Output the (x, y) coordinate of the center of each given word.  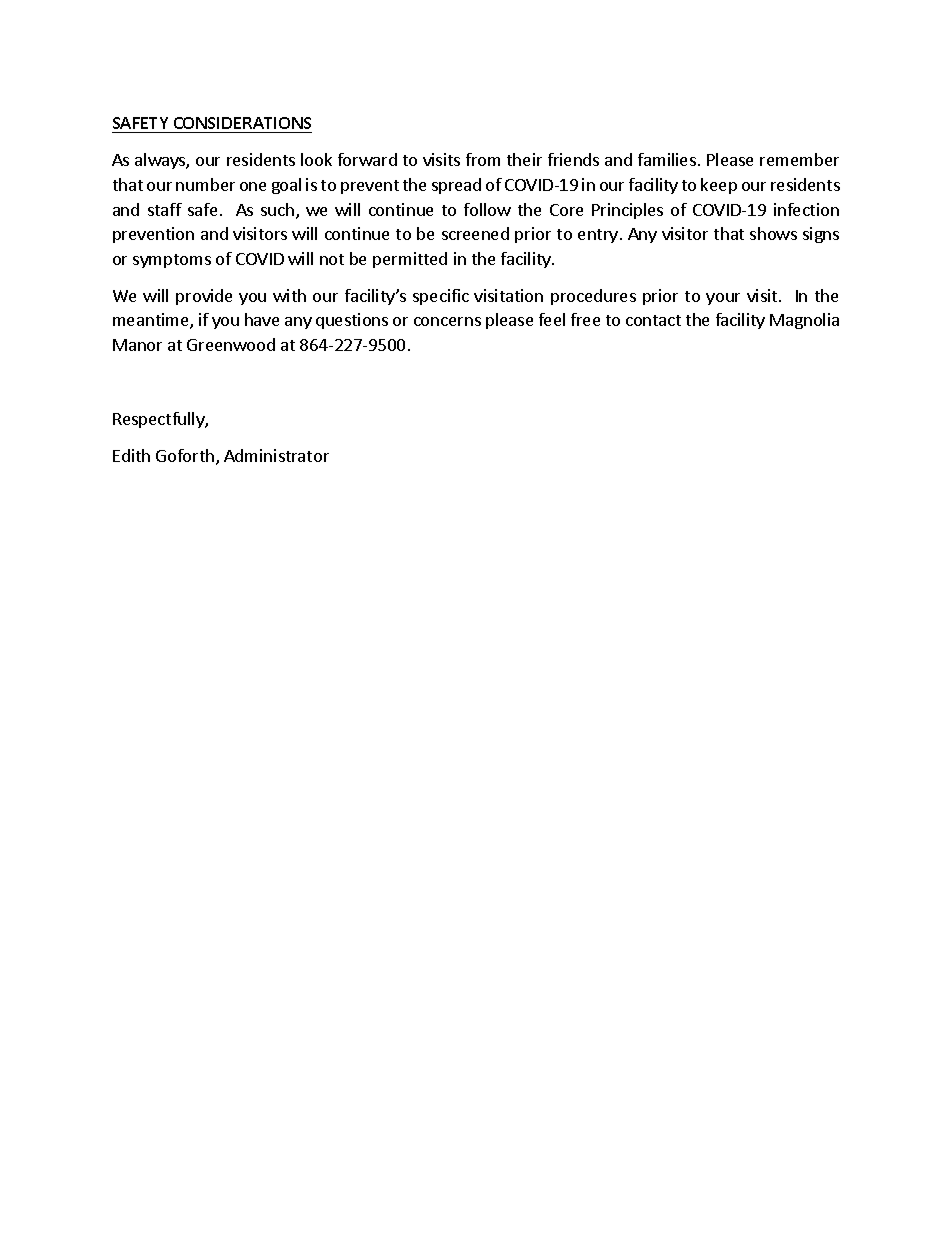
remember (799, 159)
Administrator (276, 455)
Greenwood (231, 344)
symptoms (172, 261)
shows (773, 233)
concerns (447, 321)
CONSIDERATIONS (241, 125)
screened (475, 233)
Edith (131, 455)
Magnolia (804, 321)
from (483, 159)
